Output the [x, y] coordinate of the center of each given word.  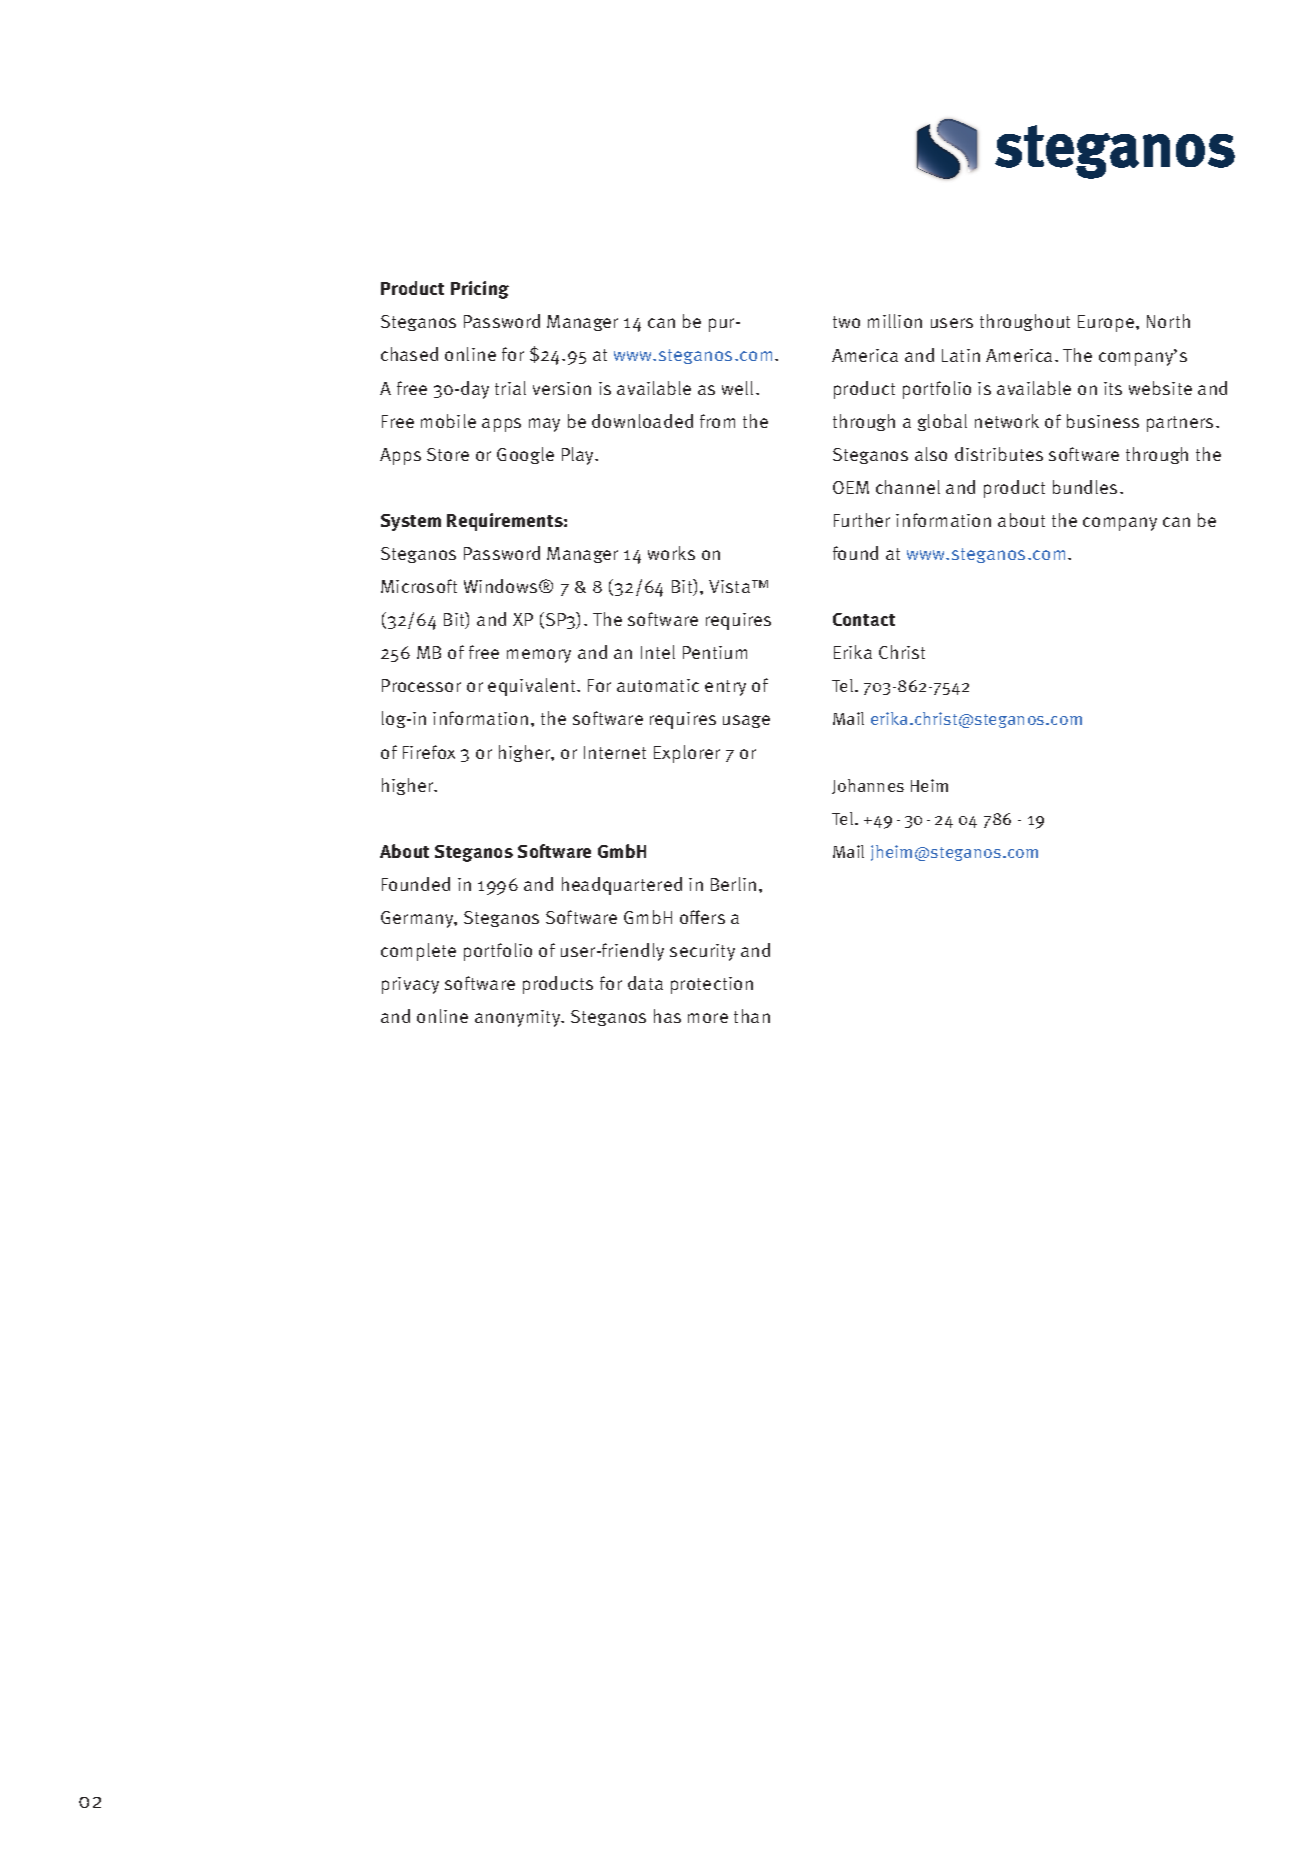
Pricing [480, 290]
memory [539, 656]
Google [525, 455]
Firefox [429, 752]
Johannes [868, 786]
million [895, 321]
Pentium [715, 652]
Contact [864, 619]
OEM [851, 487]
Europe [1106, 323]
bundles [1085, 487]
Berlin [733, 884]
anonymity [519, 1018]
